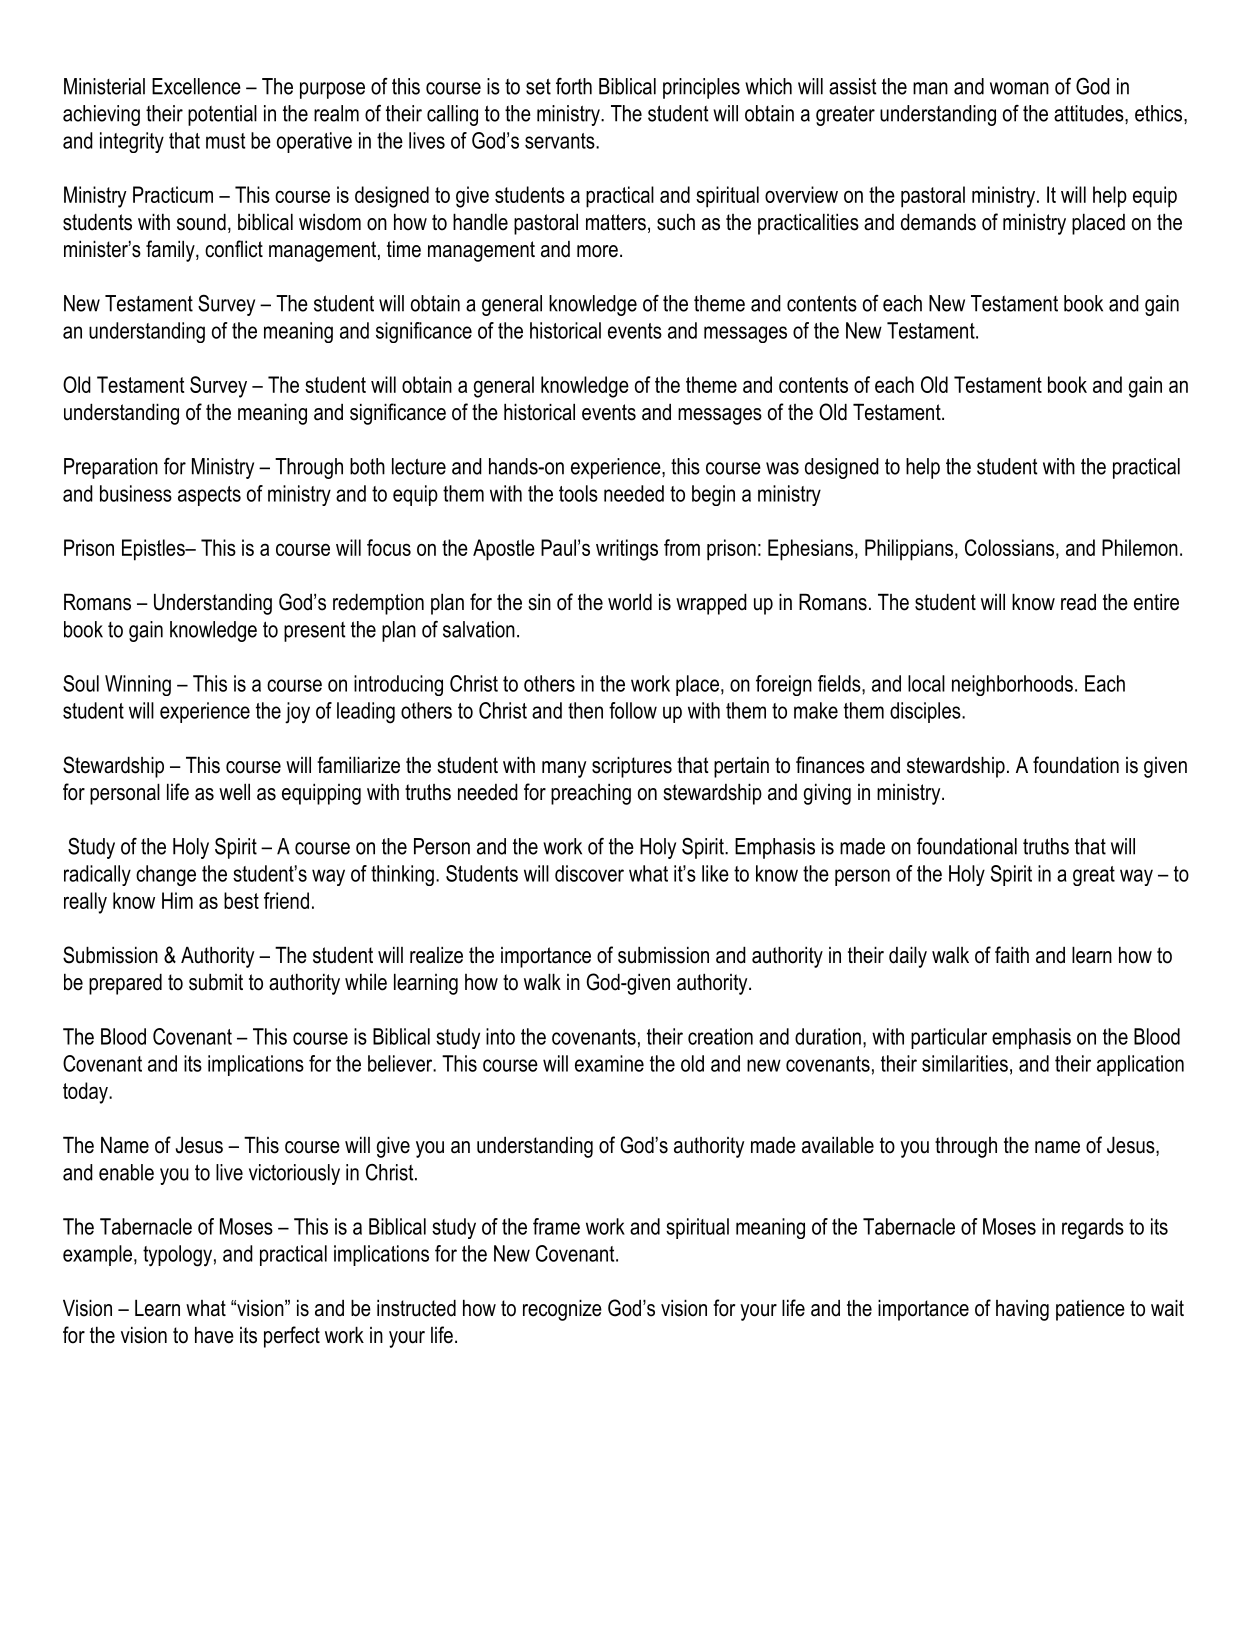  What do you see at coordinates (633, 710) in the screenshot?
I see `follow` at bounding box center [633, 710].
